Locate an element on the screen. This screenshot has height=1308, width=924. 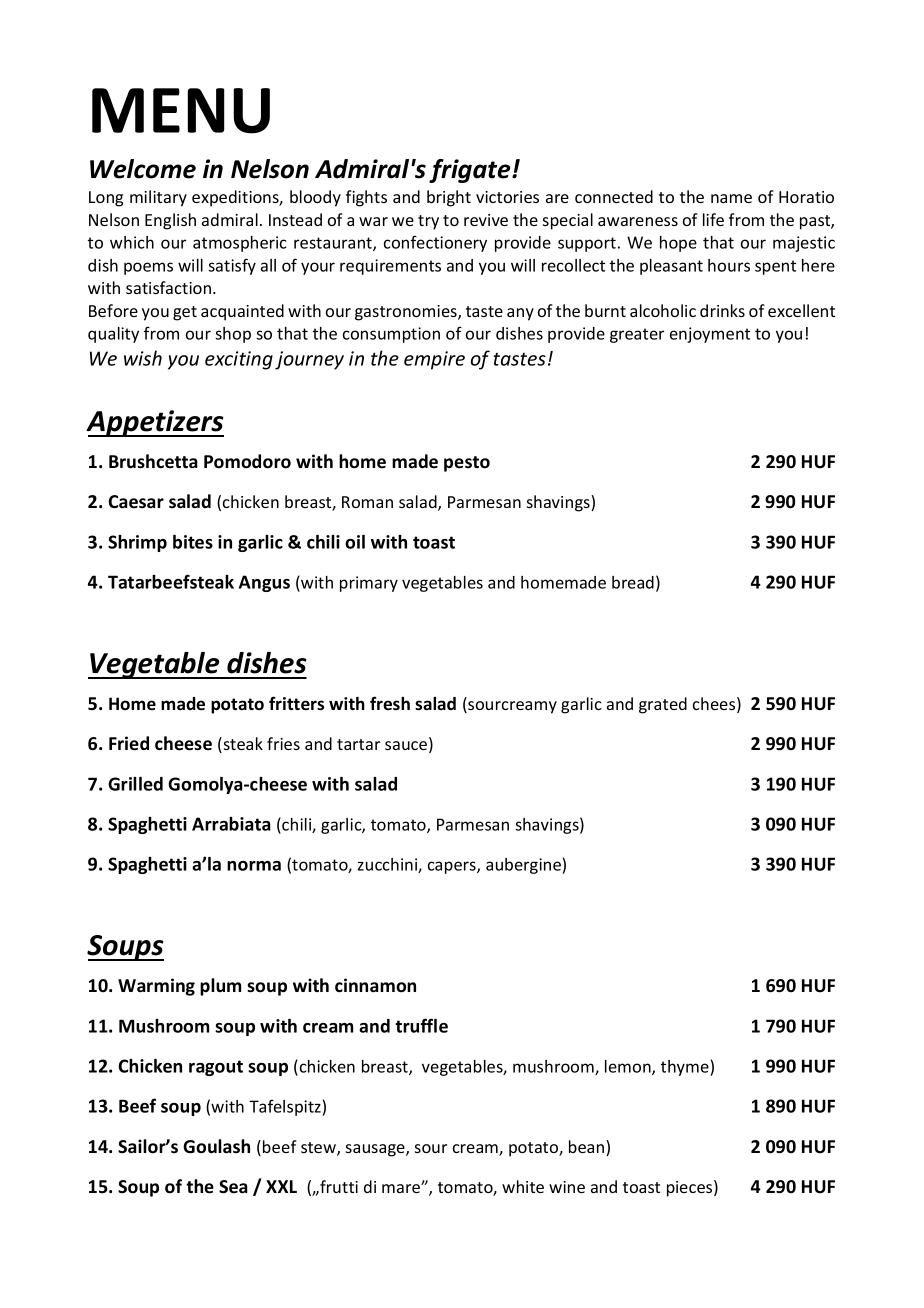
bread is located at coordinates (633, 582).
